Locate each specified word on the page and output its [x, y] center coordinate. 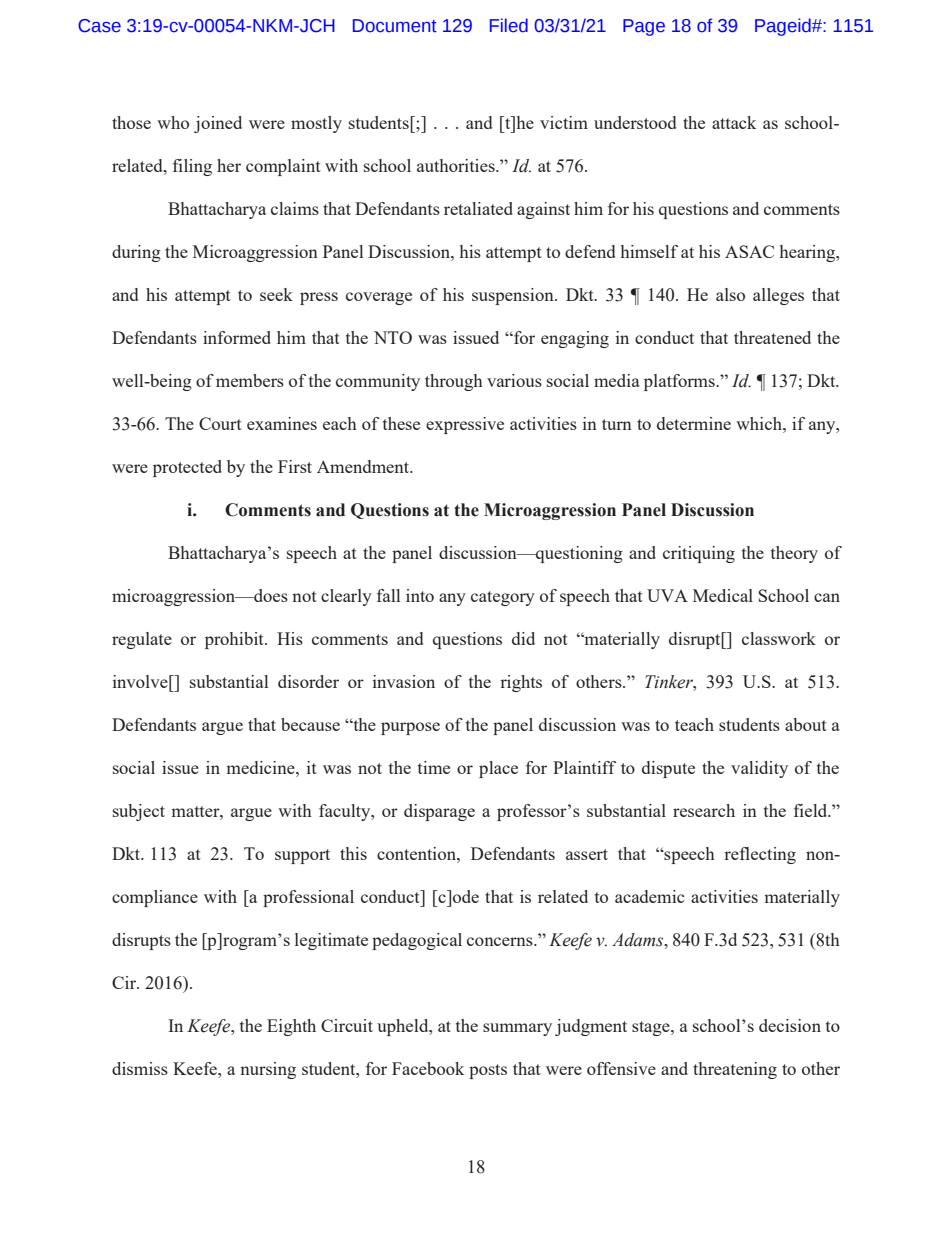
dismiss [140, 1068]
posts [488, 1071]
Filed [509, 25]
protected [187, 468]
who [173, 122]
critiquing [699, 554]
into [420, 595]
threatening [735, 1070]
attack [734, 122]
